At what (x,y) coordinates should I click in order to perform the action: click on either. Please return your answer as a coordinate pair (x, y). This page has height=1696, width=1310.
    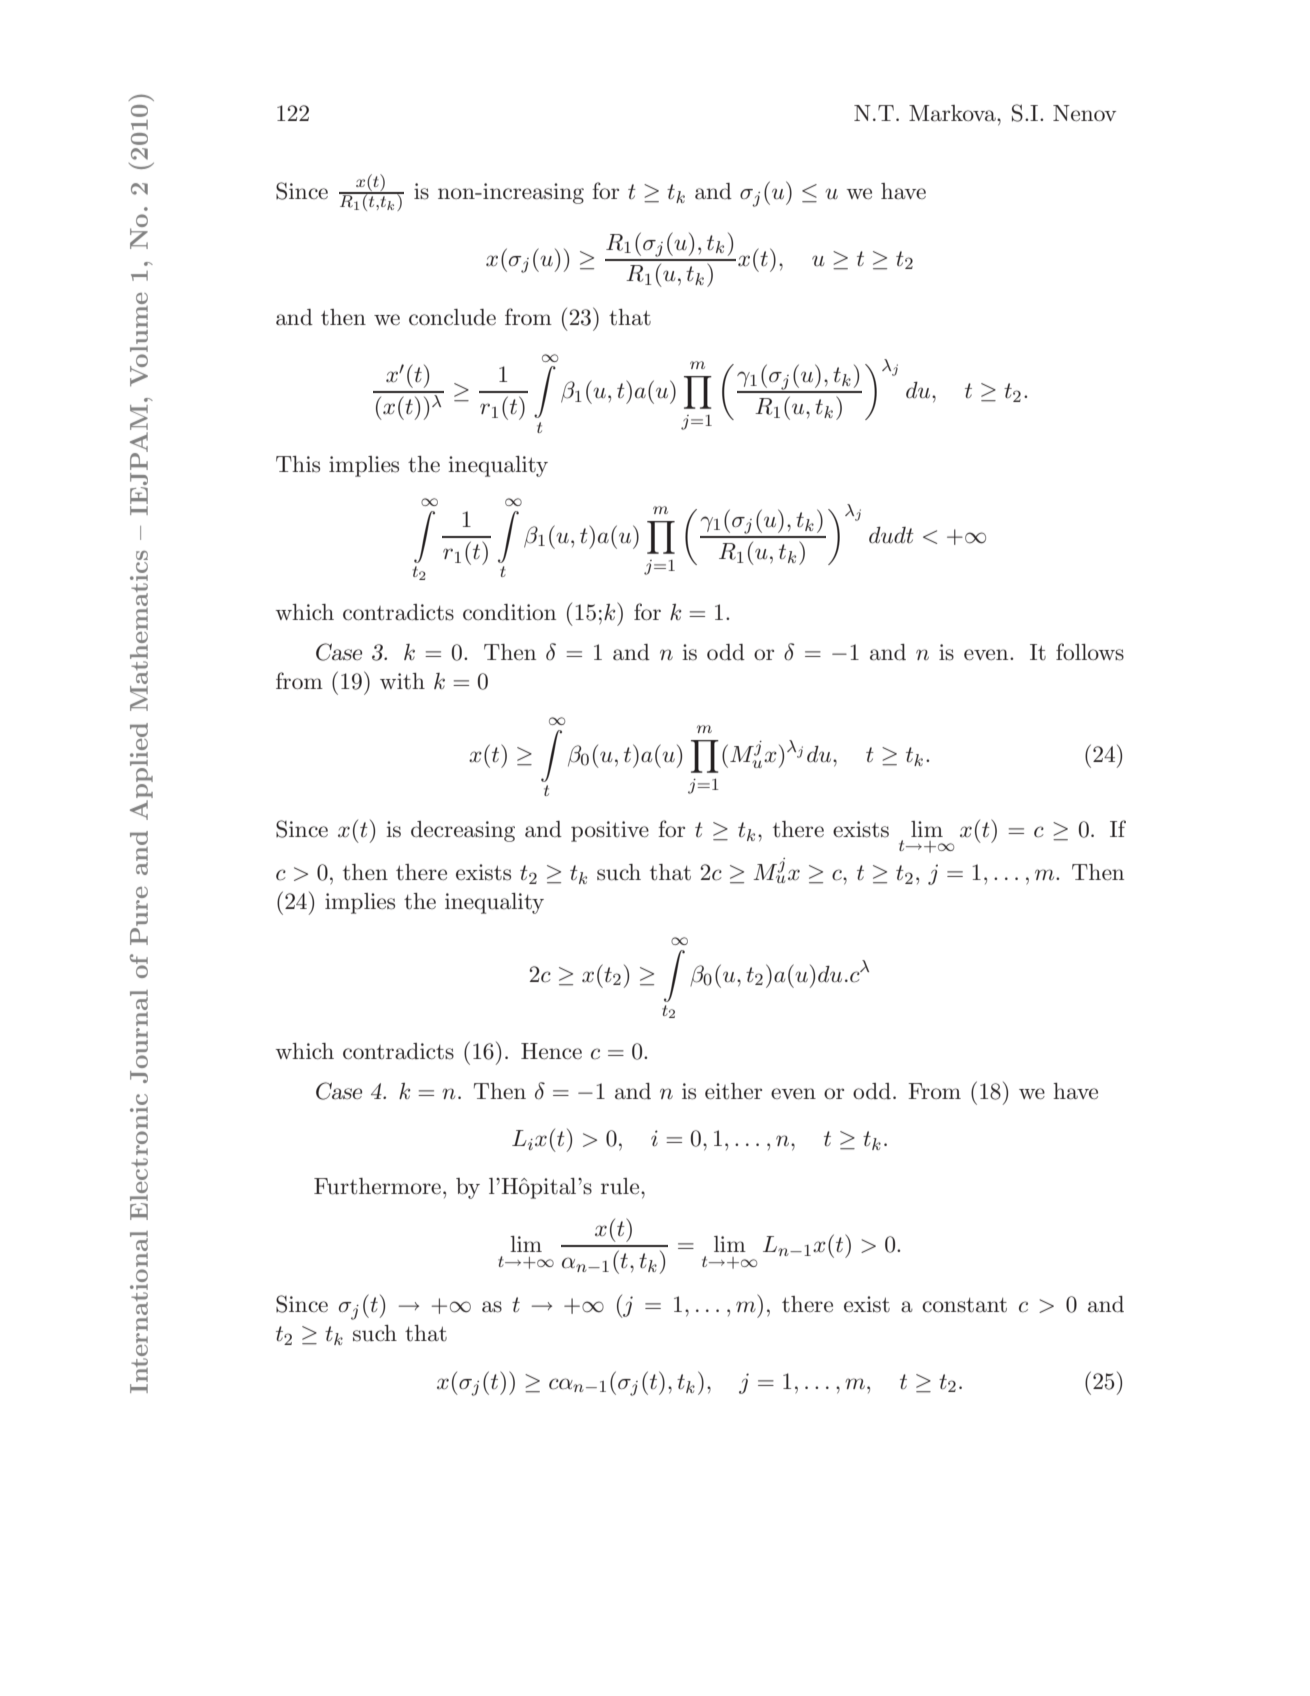
    Looking at the image, I should click on (733, 1091).
